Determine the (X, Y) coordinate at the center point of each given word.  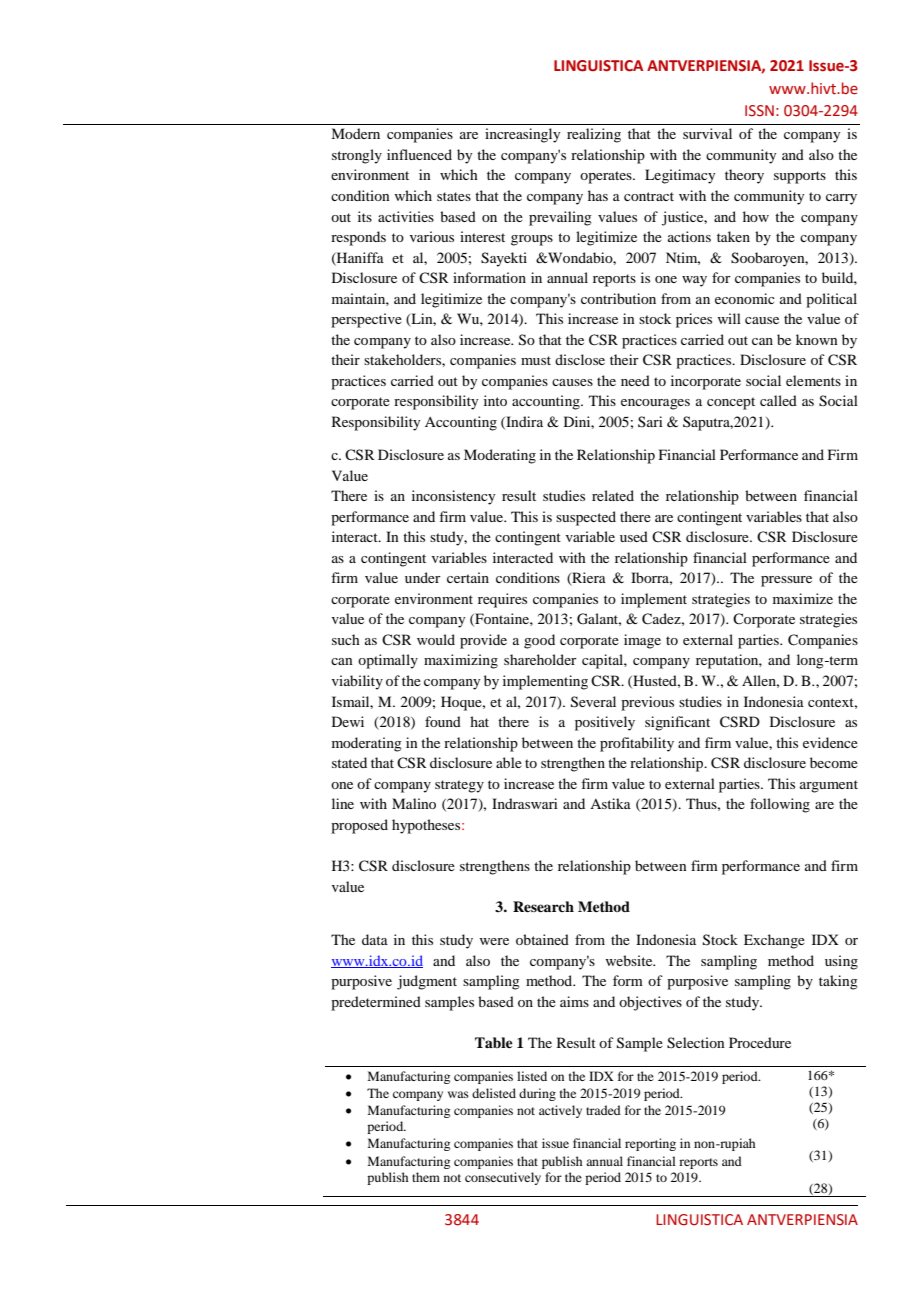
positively (605, 723)
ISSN (759, 110)
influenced (419, 154)
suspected (586, 518)
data (375, 939)
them (426, 1177)
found (443, 721)
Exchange (774, 941)
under (423, 577)
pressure (786, 581)
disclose (580, 359)
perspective (366, 320)
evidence (830, 742)
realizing (594, 135)
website (630, 960)
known (817, 339)
